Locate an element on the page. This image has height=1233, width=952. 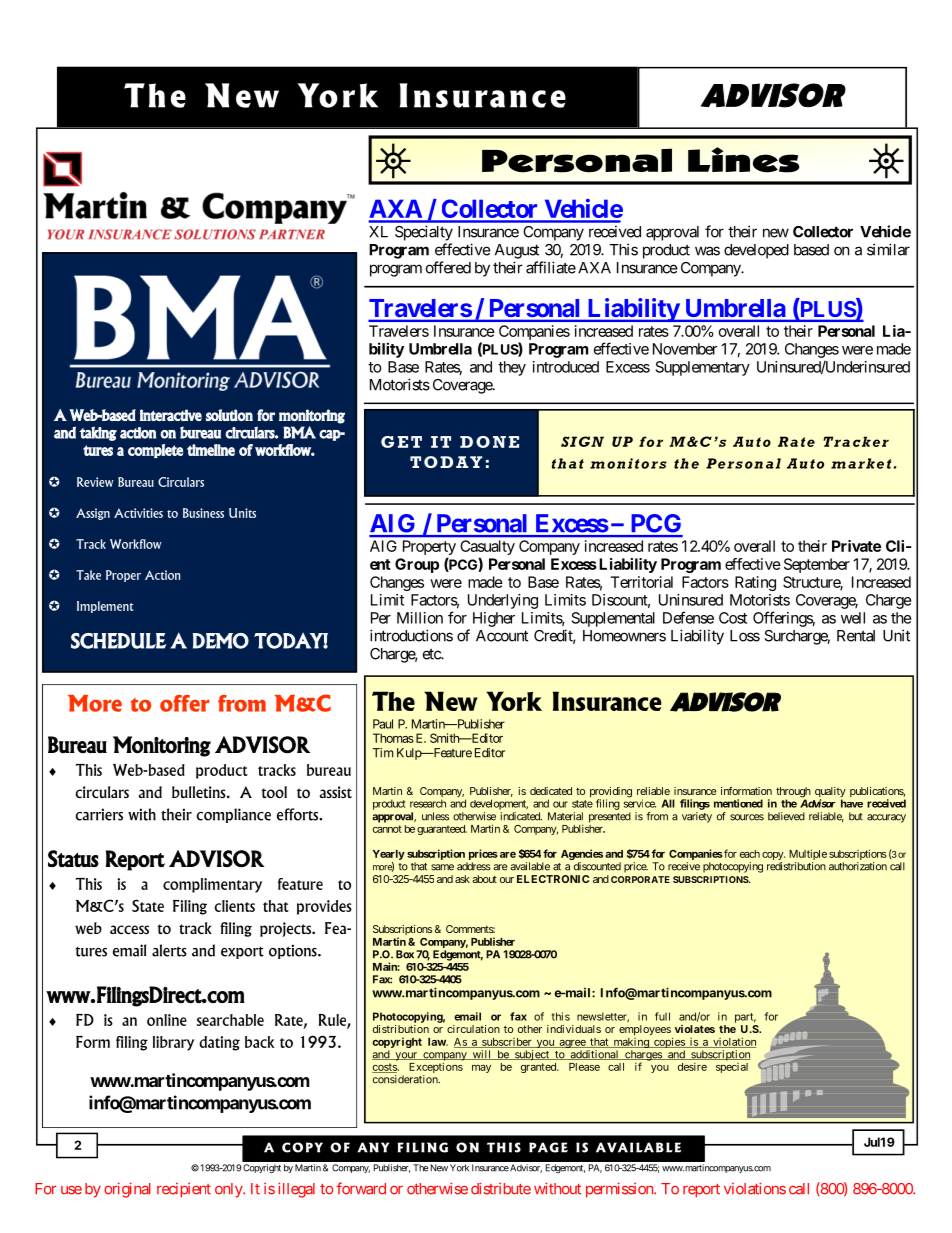
bulletins is located at coordinates (200, 792).
